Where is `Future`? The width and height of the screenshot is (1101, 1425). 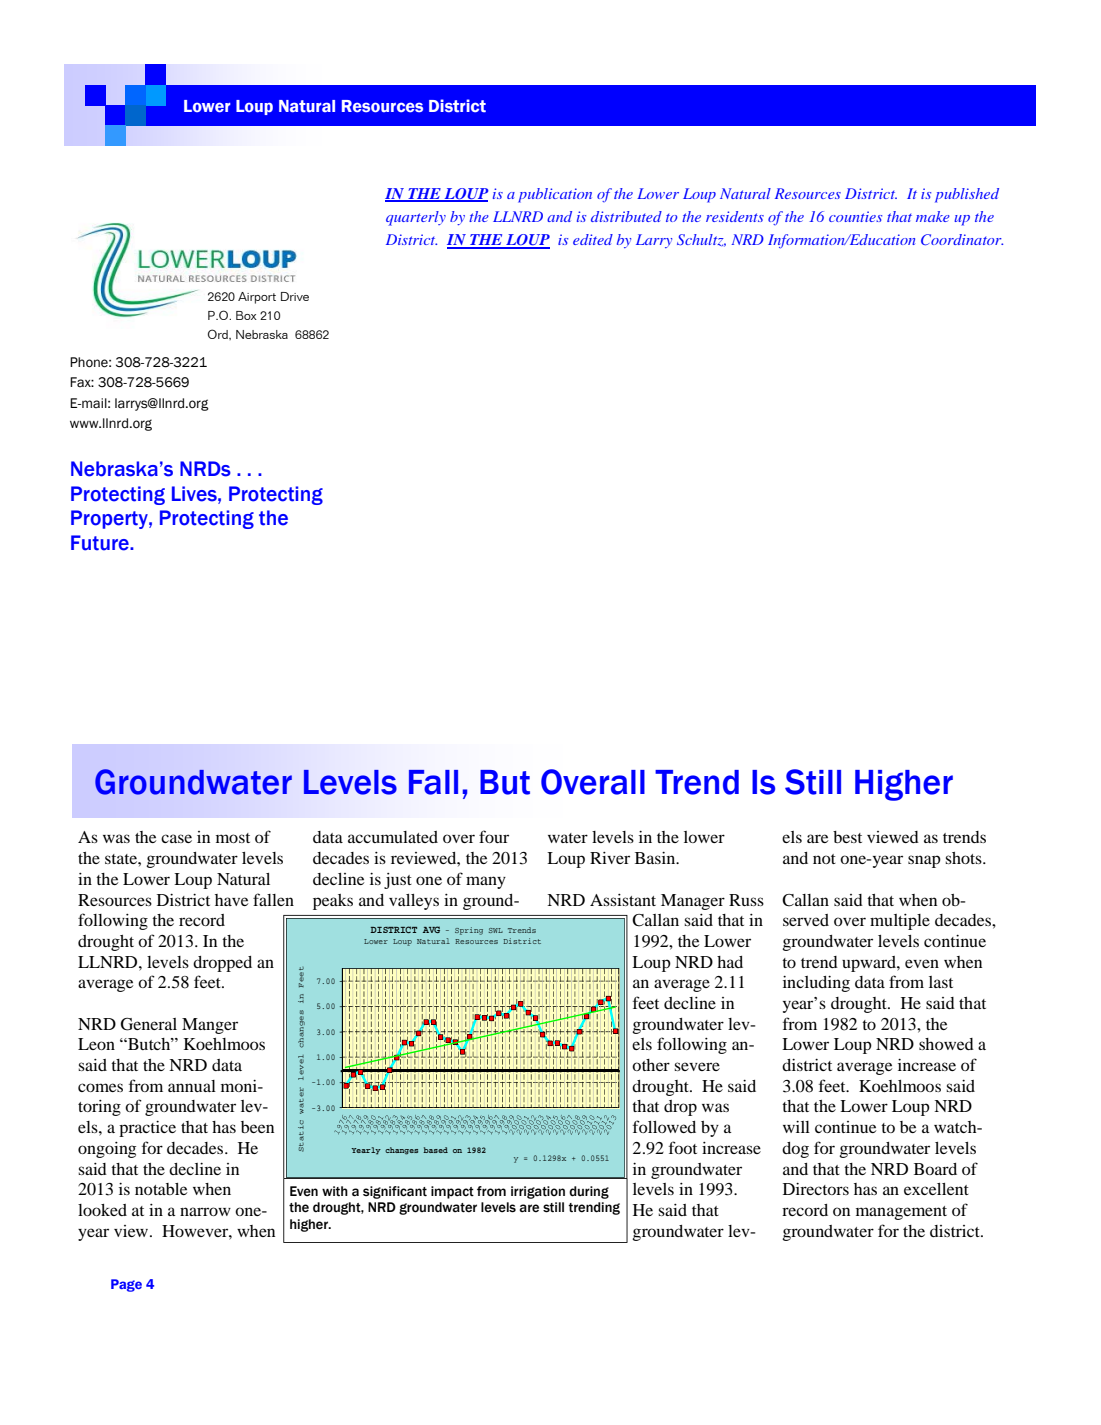 Future is located at coordinates (101, 543).
